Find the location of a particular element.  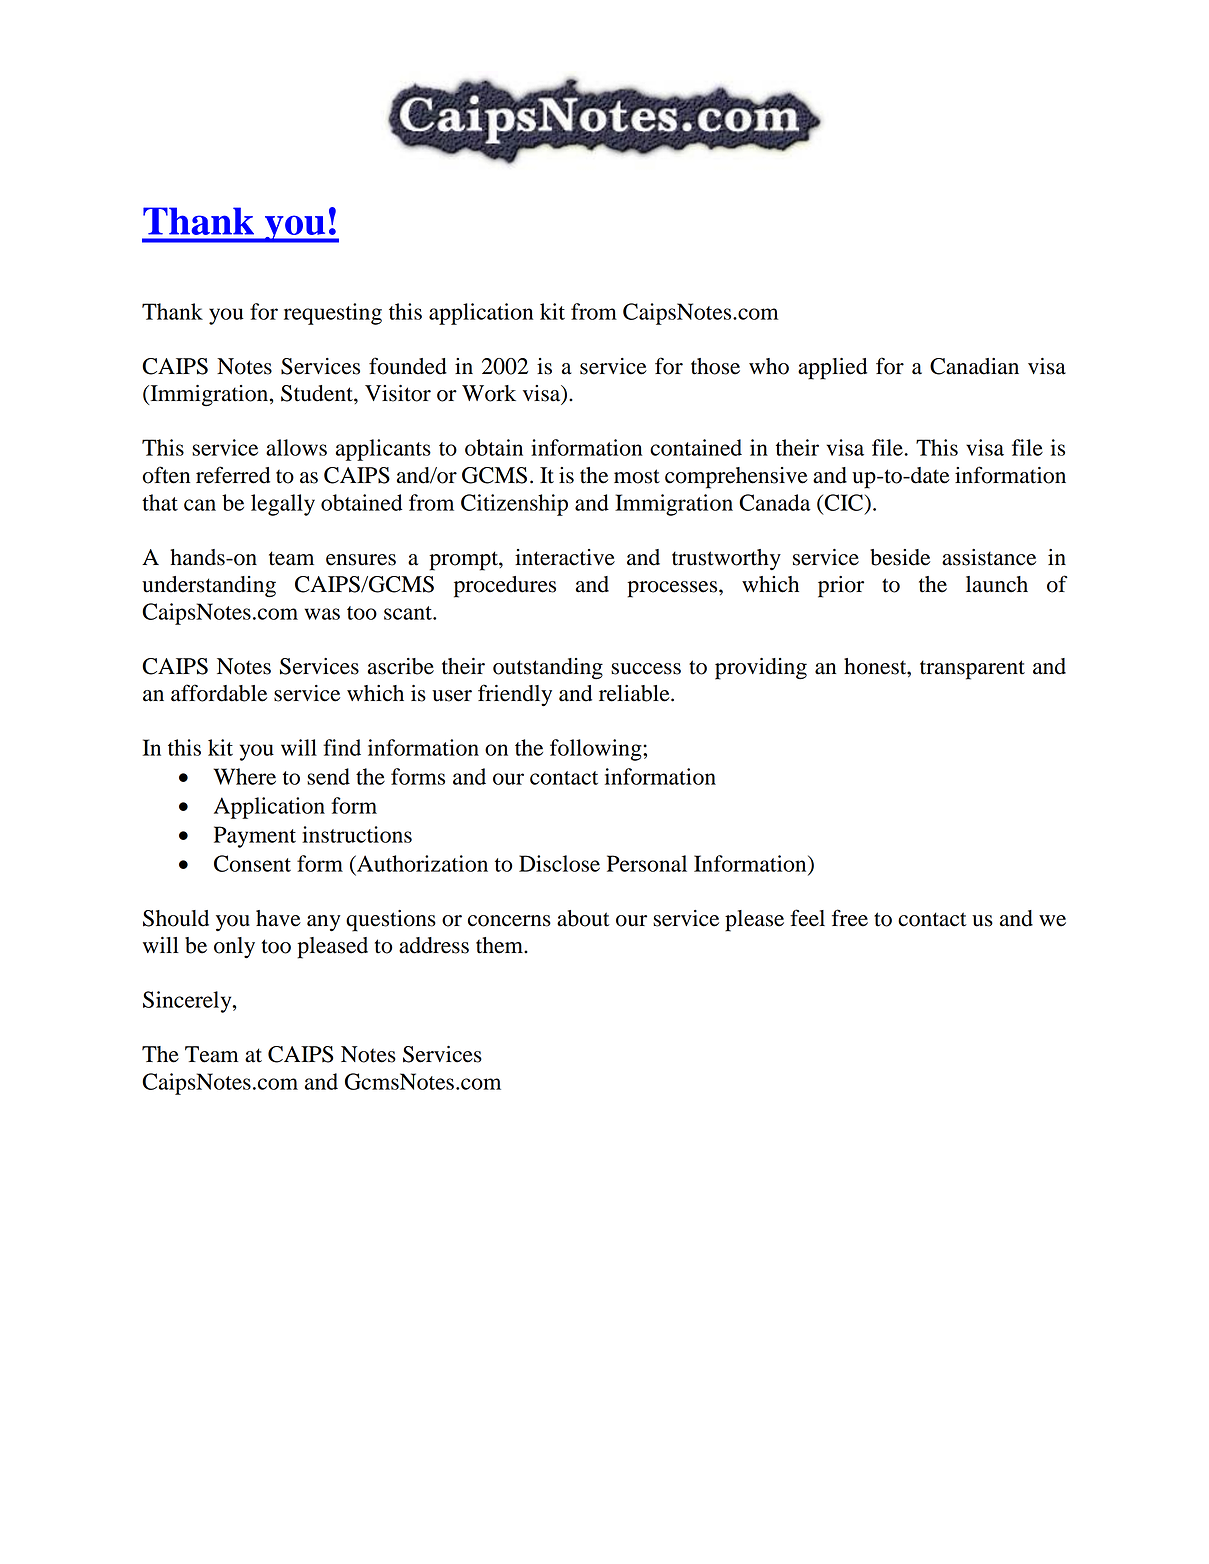

was is located at coordinates (322, 614).
